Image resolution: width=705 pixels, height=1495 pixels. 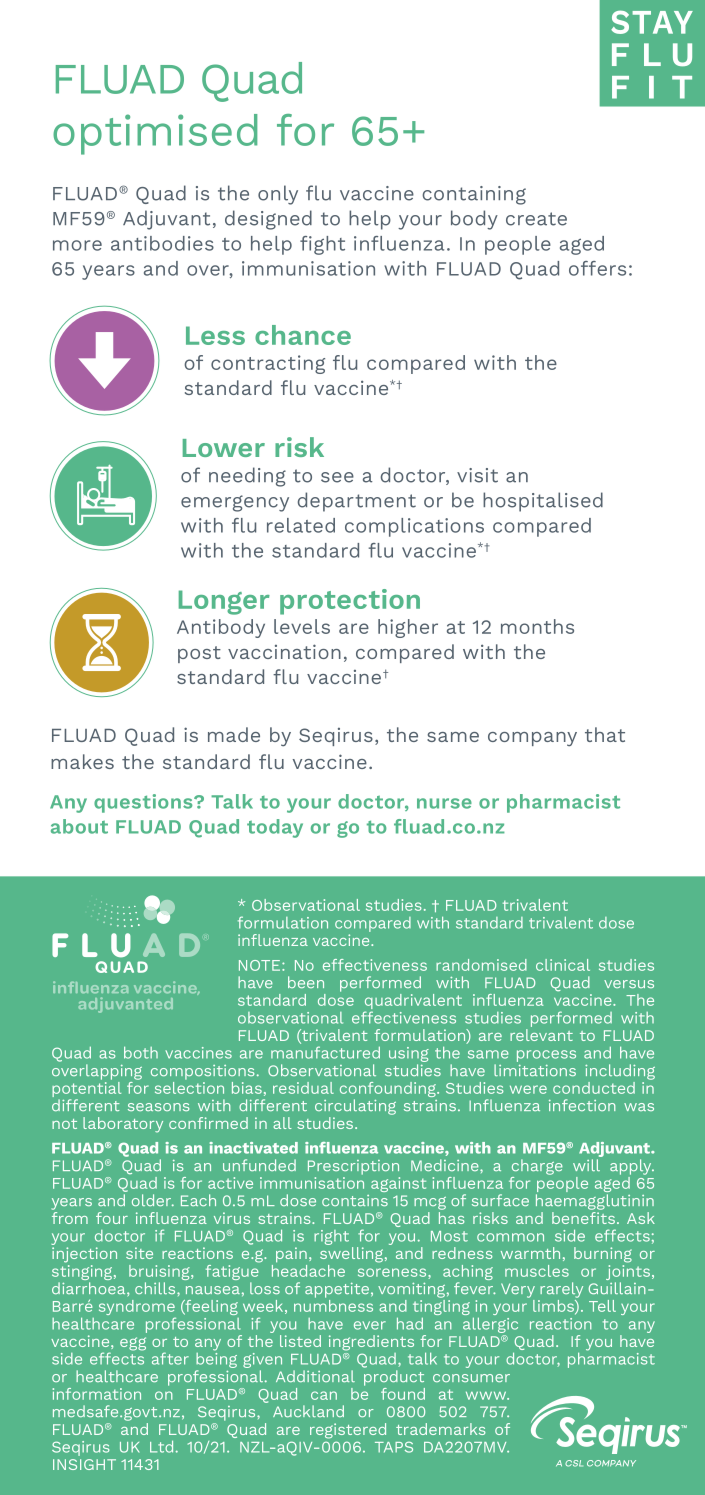 What do you see at coordinates (144, 803) in the screenshot?
I see `questions` at bounding box center [144, 803].
